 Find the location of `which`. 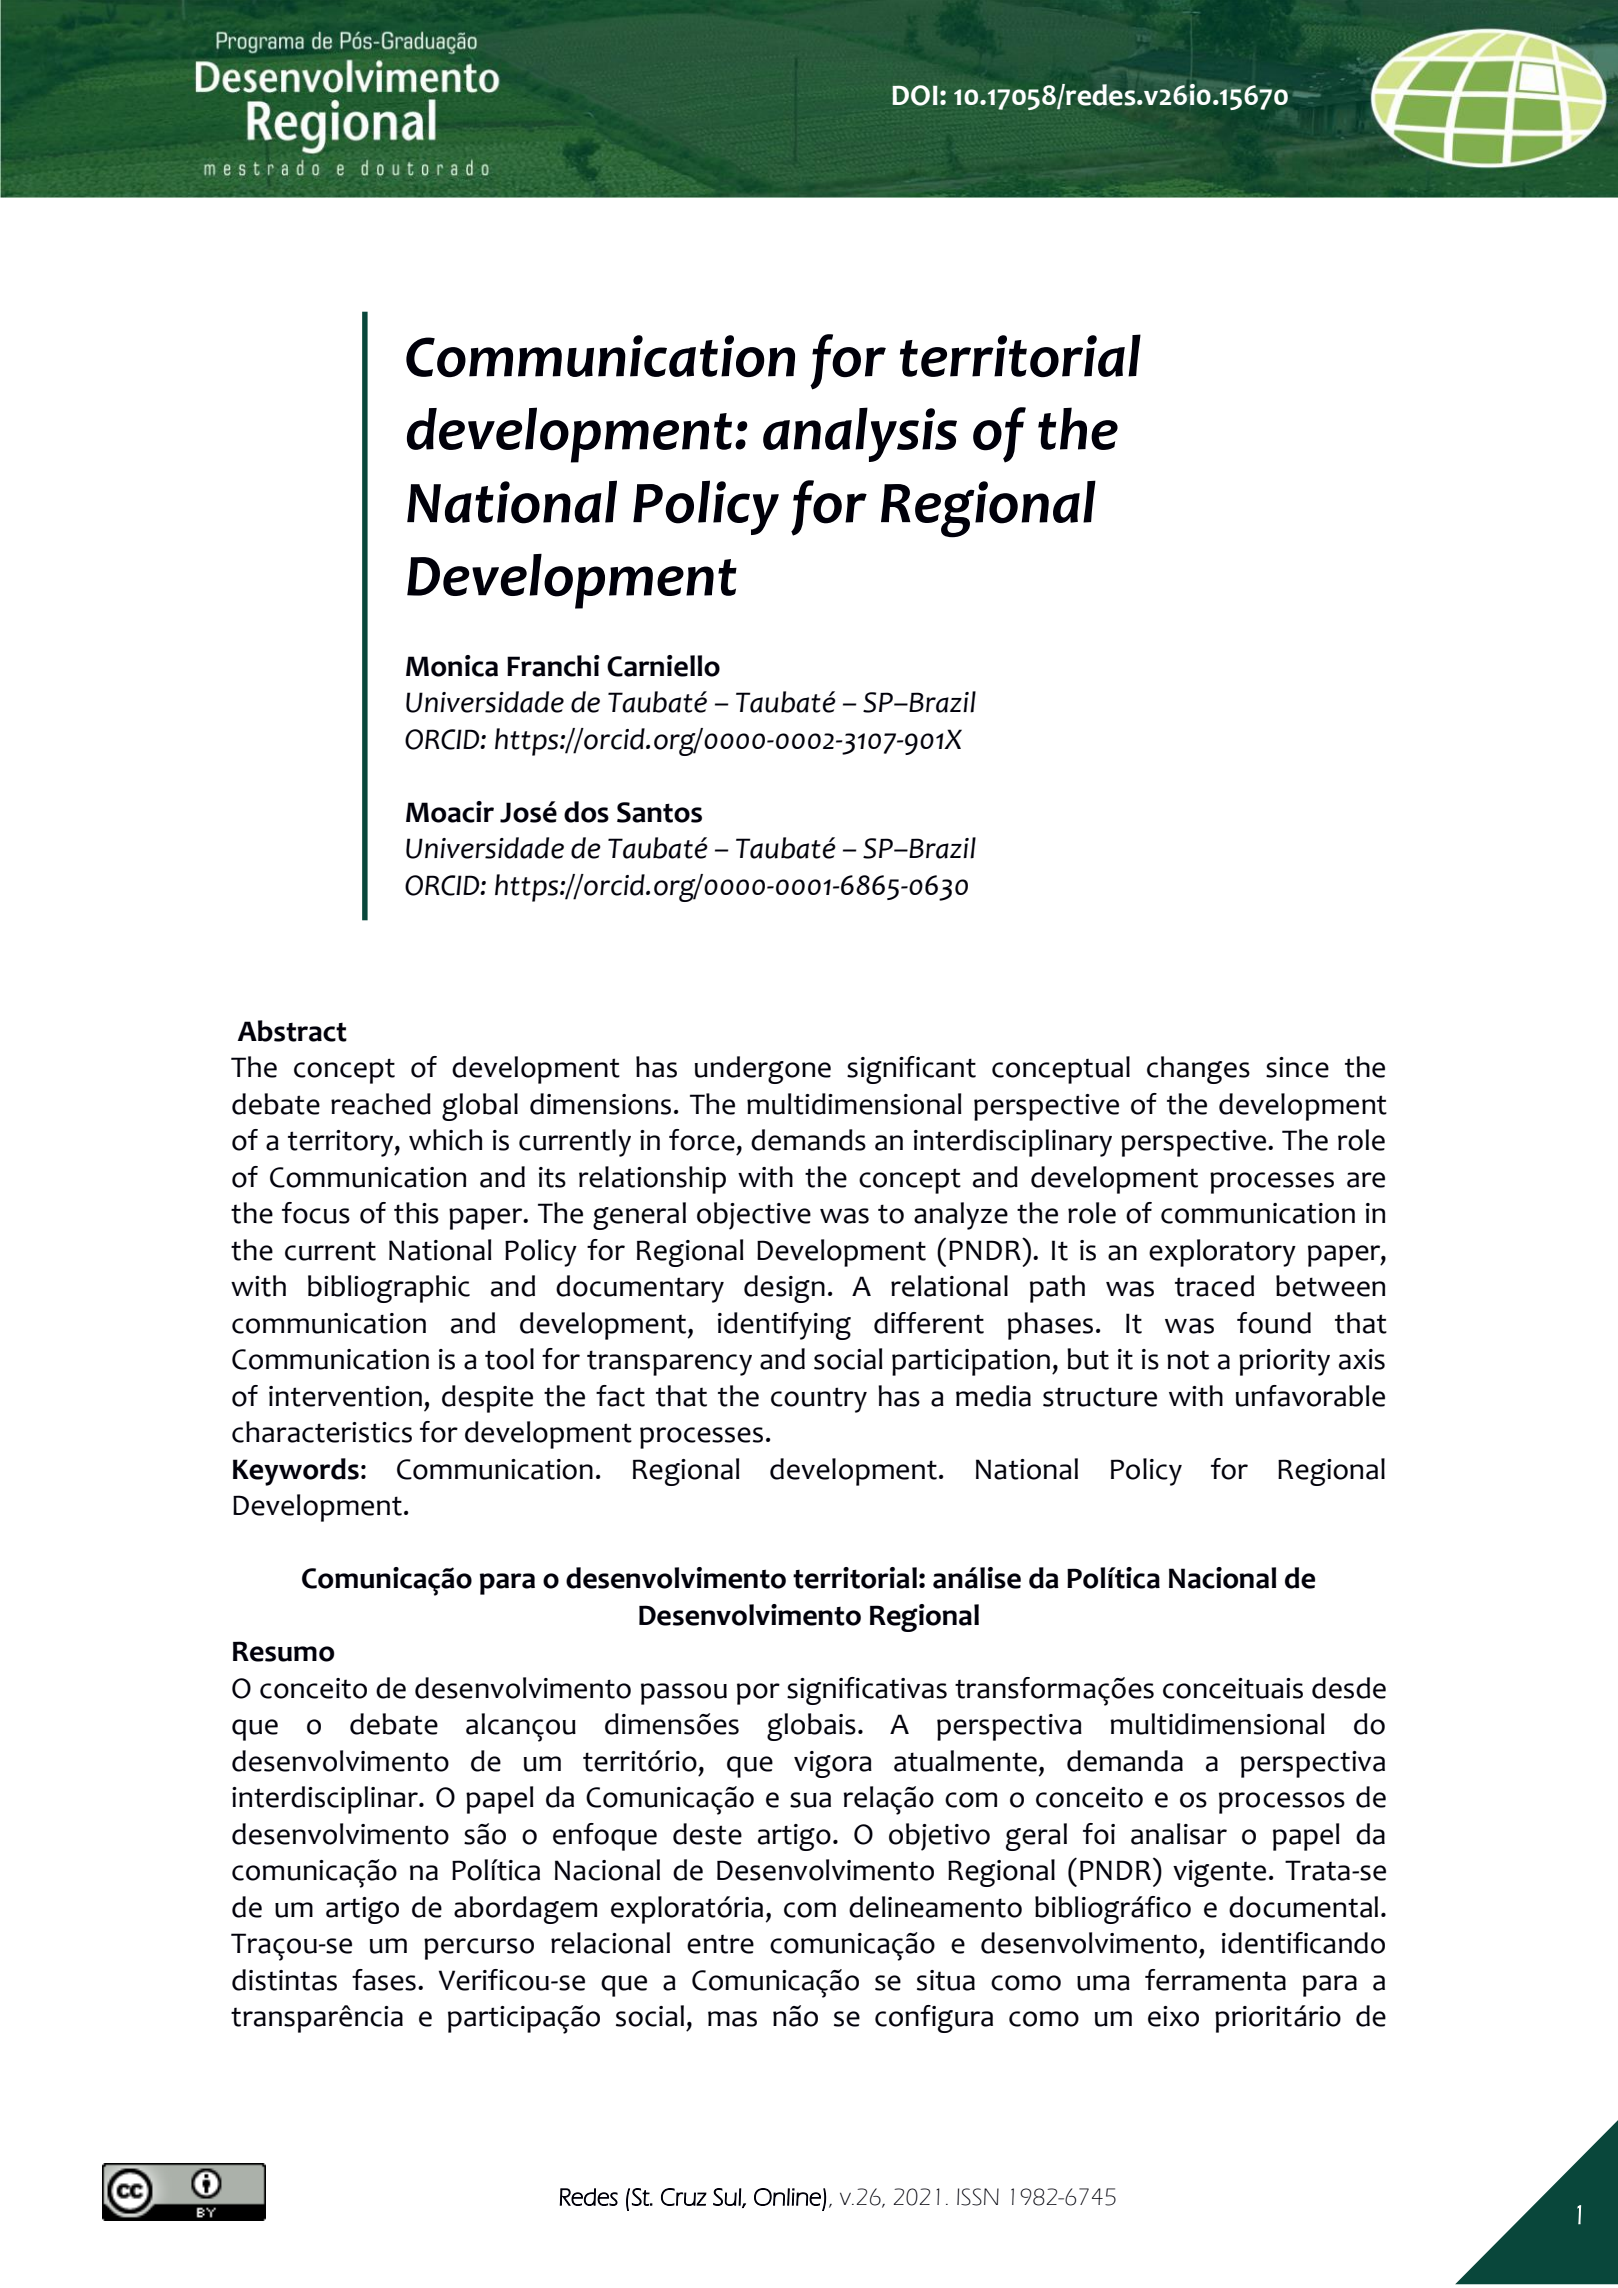

which is located at coordinates (445, 1140).
